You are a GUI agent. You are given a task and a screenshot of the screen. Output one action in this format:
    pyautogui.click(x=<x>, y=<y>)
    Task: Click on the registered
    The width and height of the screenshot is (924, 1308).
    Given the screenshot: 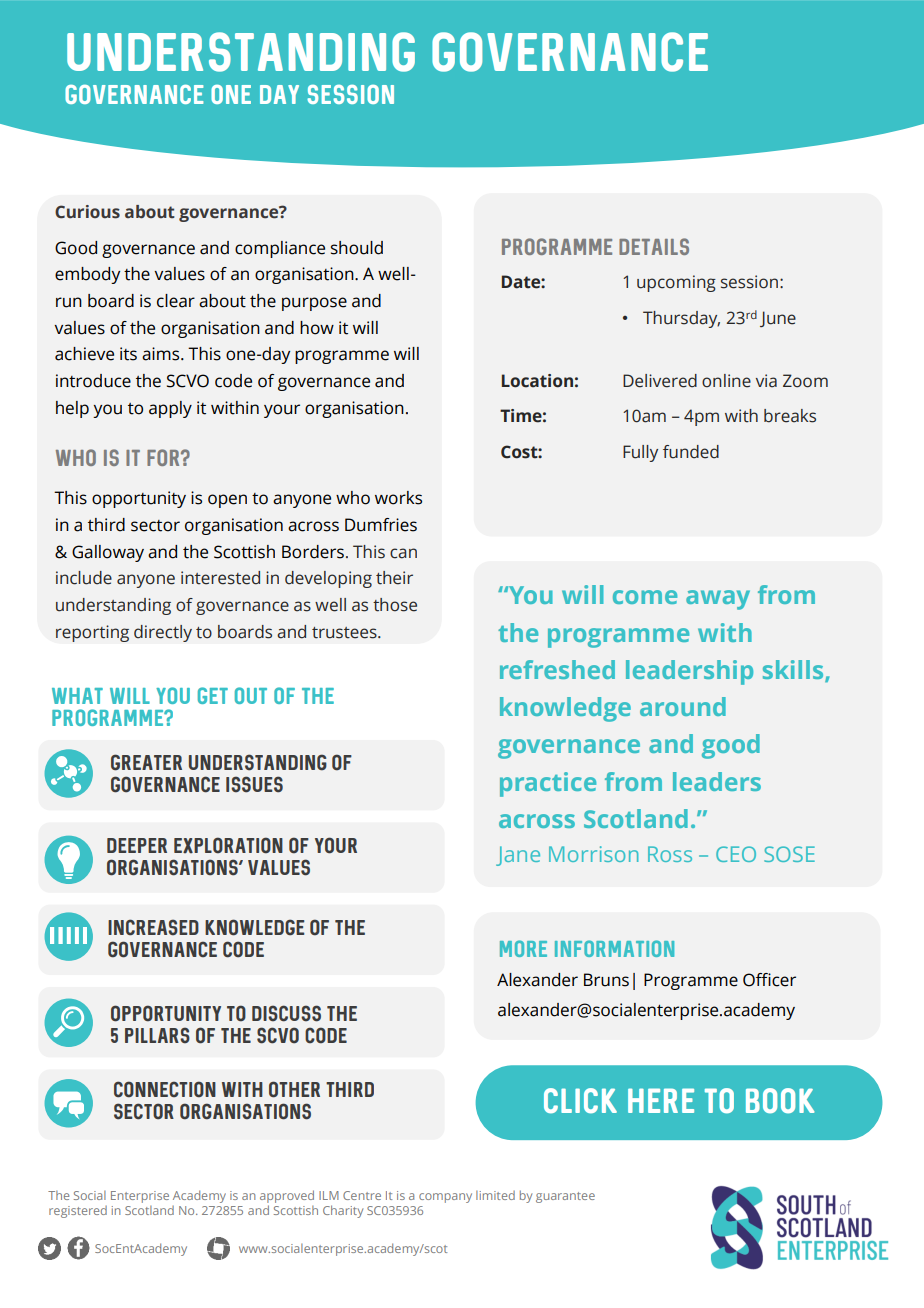 What is the action you would take?
    pyautogui.click(x=78, y=1212)
